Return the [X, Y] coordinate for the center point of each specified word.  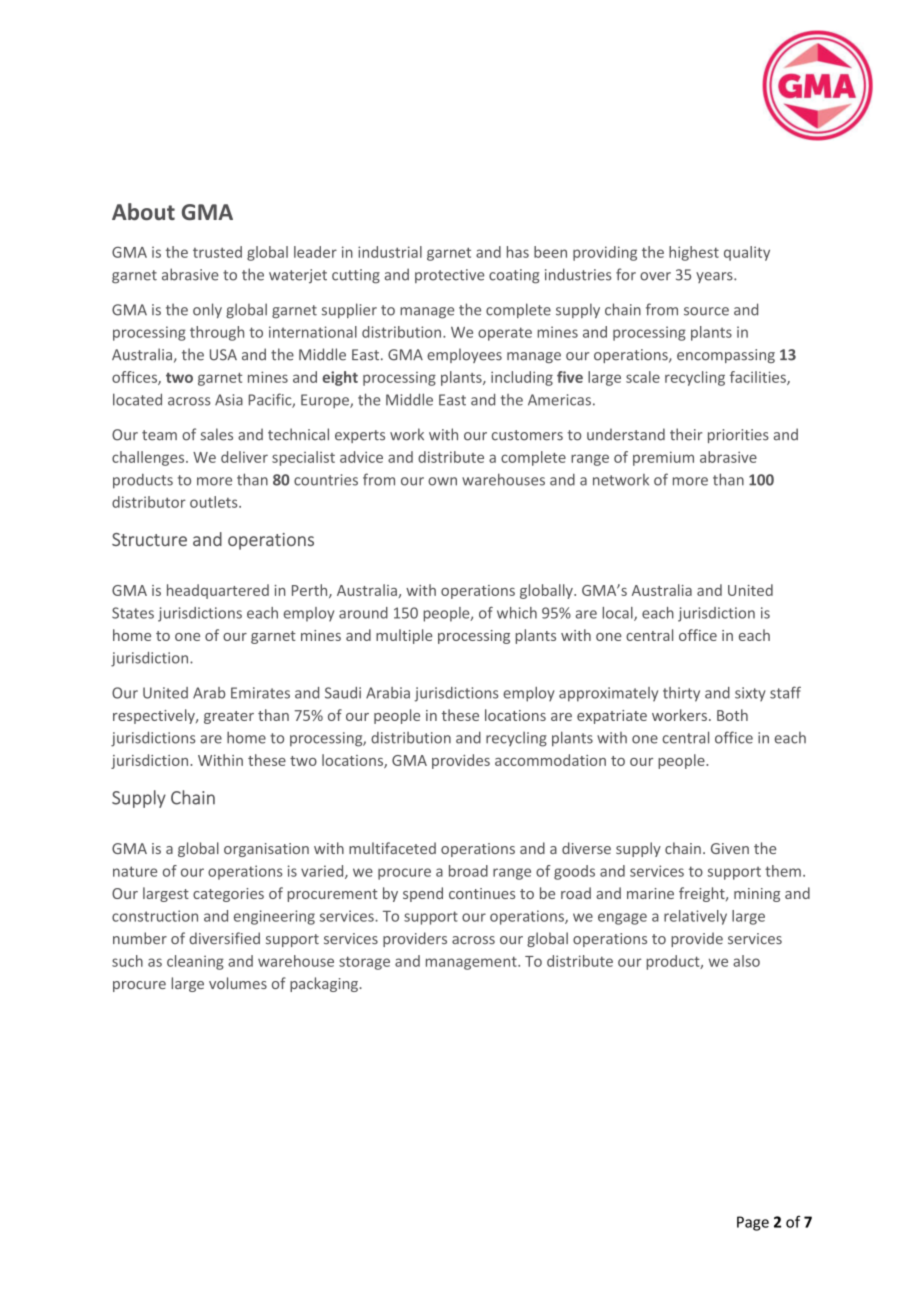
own [442, 481]
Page [753, 1223]
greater [229, 717]
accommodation [550, 760]
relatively [695, 917]
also [746, 961]
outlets [215, 502]
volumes [238, 983]
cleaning [195, 962]
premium [663, 458]
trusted [217, 252]
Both [732, 715]
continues [482, 893]
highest [694, 253]
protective [449, 276]
